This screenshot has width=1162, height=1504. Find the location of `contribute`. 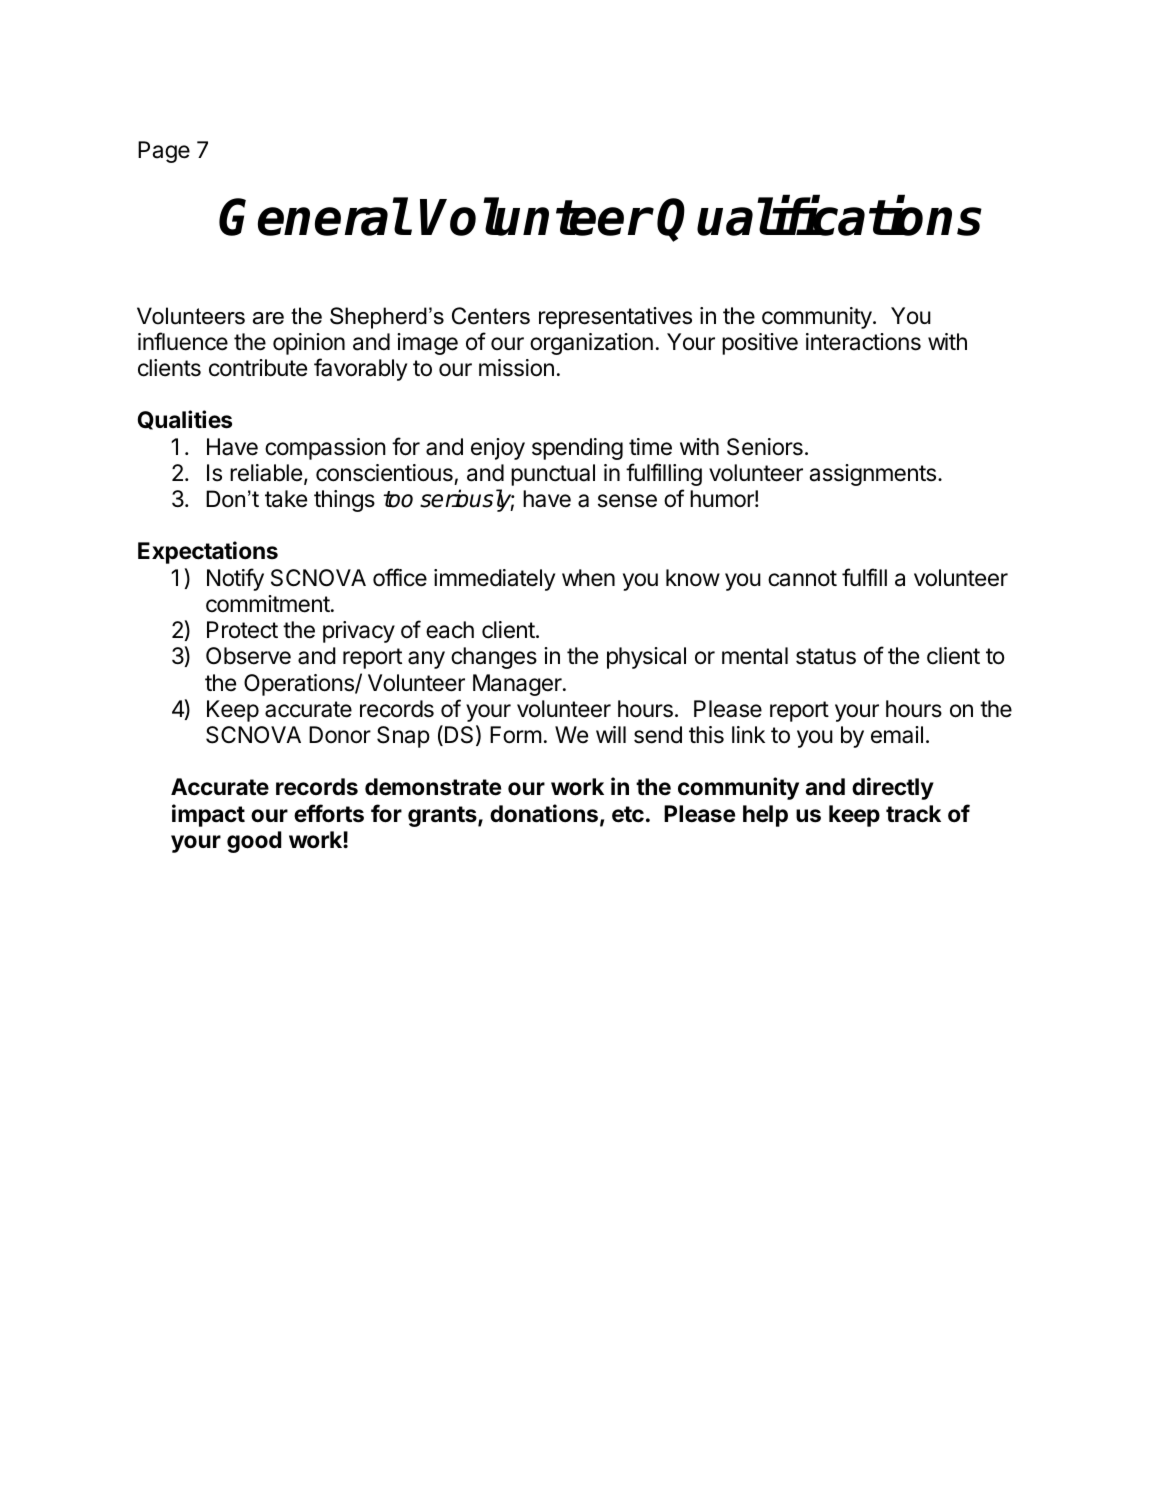

contribute is located at coordinates (258, 368).
